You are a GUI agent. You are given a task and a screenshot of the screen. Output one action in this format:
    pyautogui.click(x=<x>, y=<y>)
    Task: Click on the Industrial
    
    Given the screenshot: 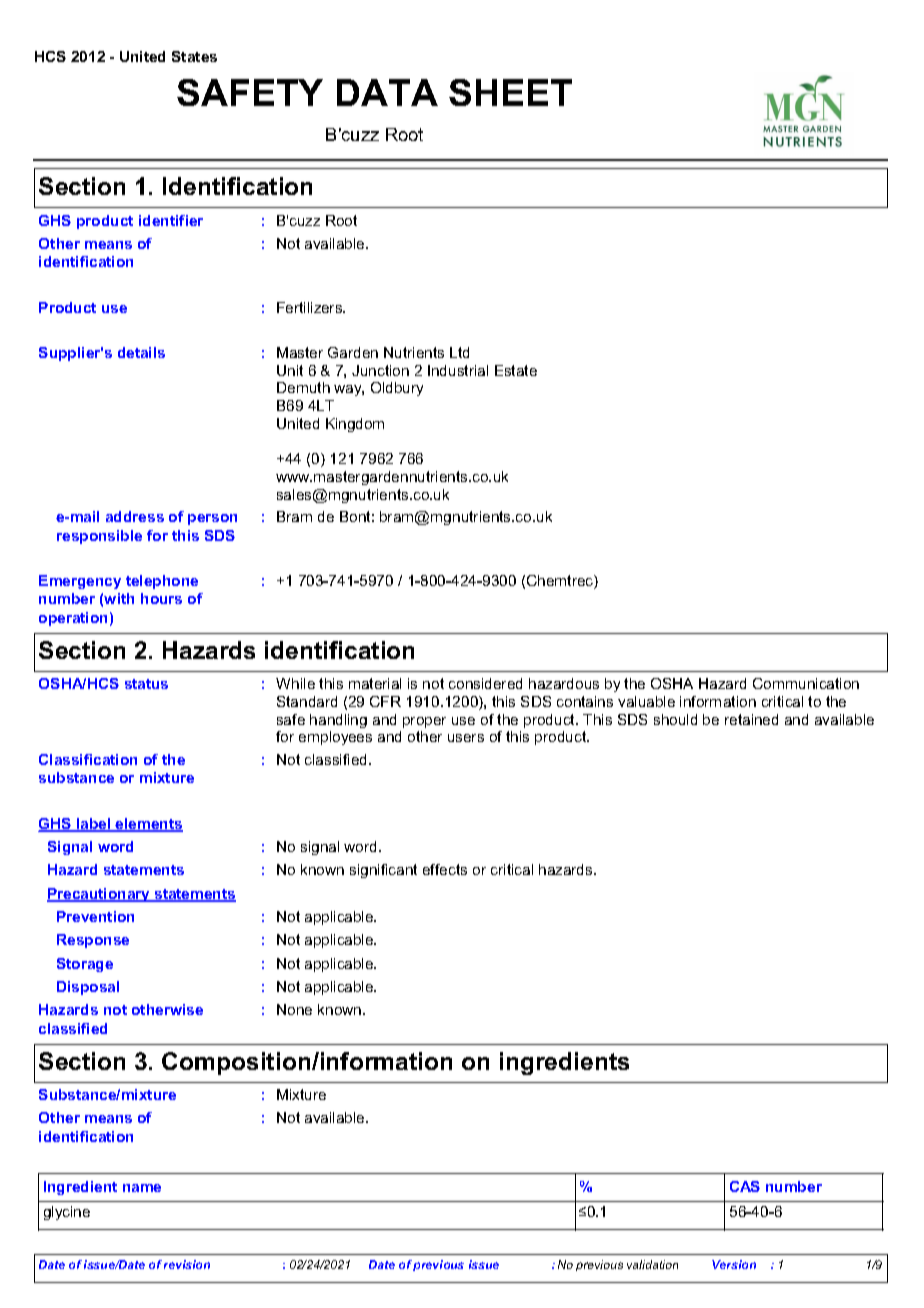 What is the action you would take?
    pyautogui.click(x=458, y=370)
